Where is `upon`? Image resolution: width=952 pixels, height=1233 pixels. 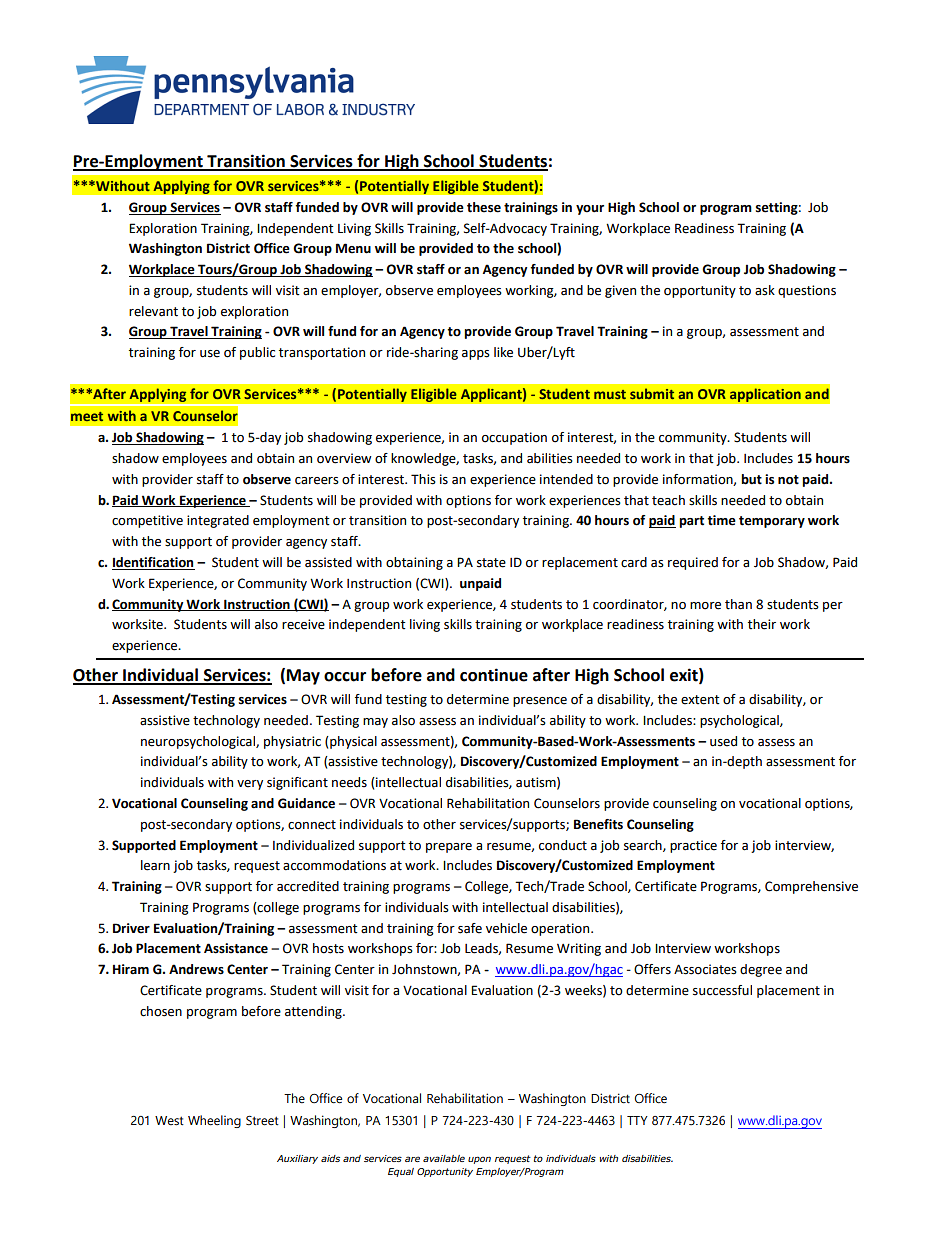
upon is located at coordinates (479, 1160).
